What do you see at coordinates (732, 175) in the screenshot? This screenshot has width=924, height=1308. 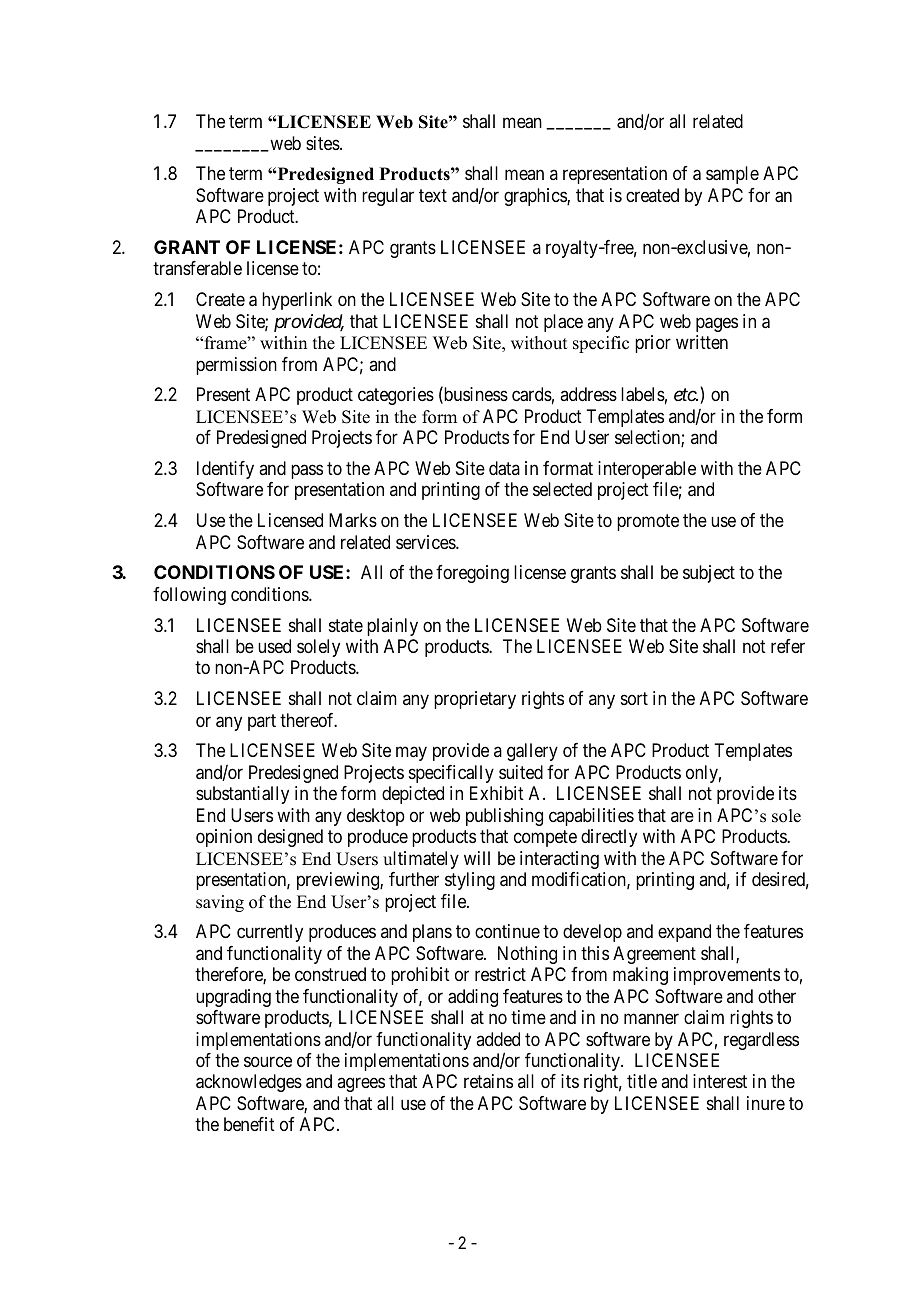 I see `sample` at bounding box center [732, 175].
